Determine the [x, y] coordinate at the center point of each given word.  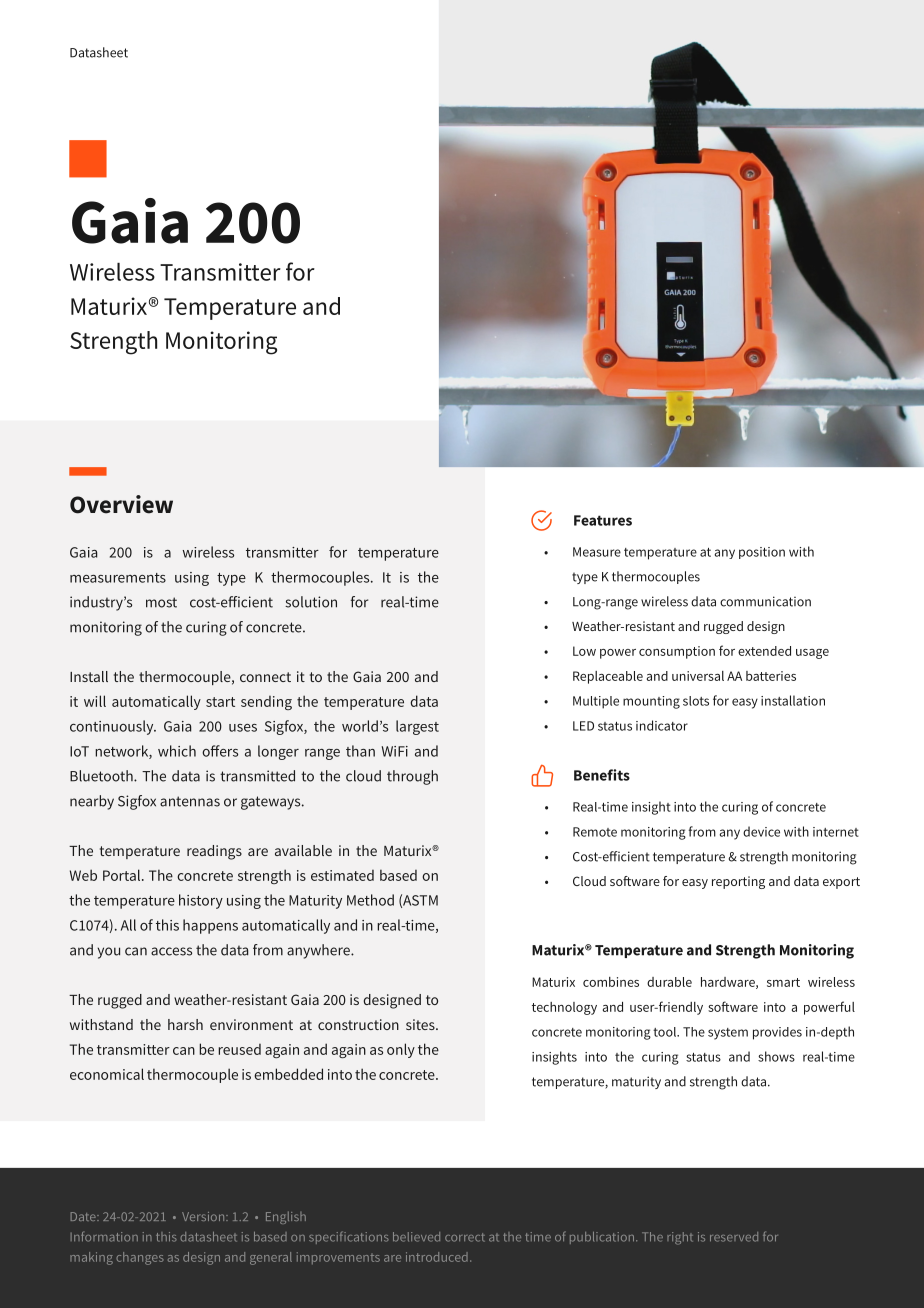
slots [696, 701]
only [401, 1050]
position [762, 553]
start [220, 702]
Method [370, 900]
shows [776, 1056]
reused [239, 1049]
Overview [121, 504]
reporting [738, 882]
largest [417, 727]
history [201, 901]
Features [603, 520]
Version [204, 1216]
